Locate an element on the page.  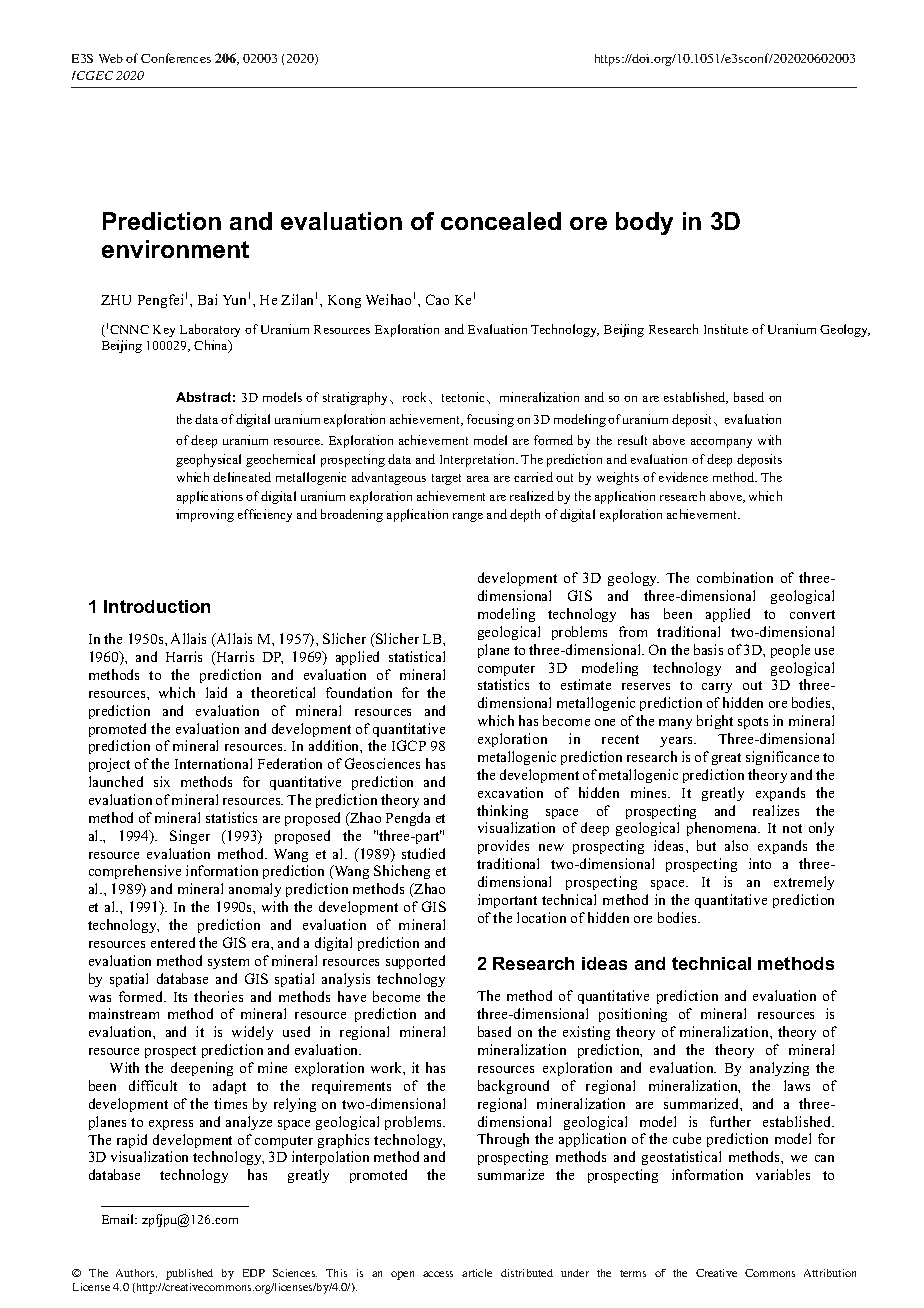
provides is located at coordinates (503, 847).
